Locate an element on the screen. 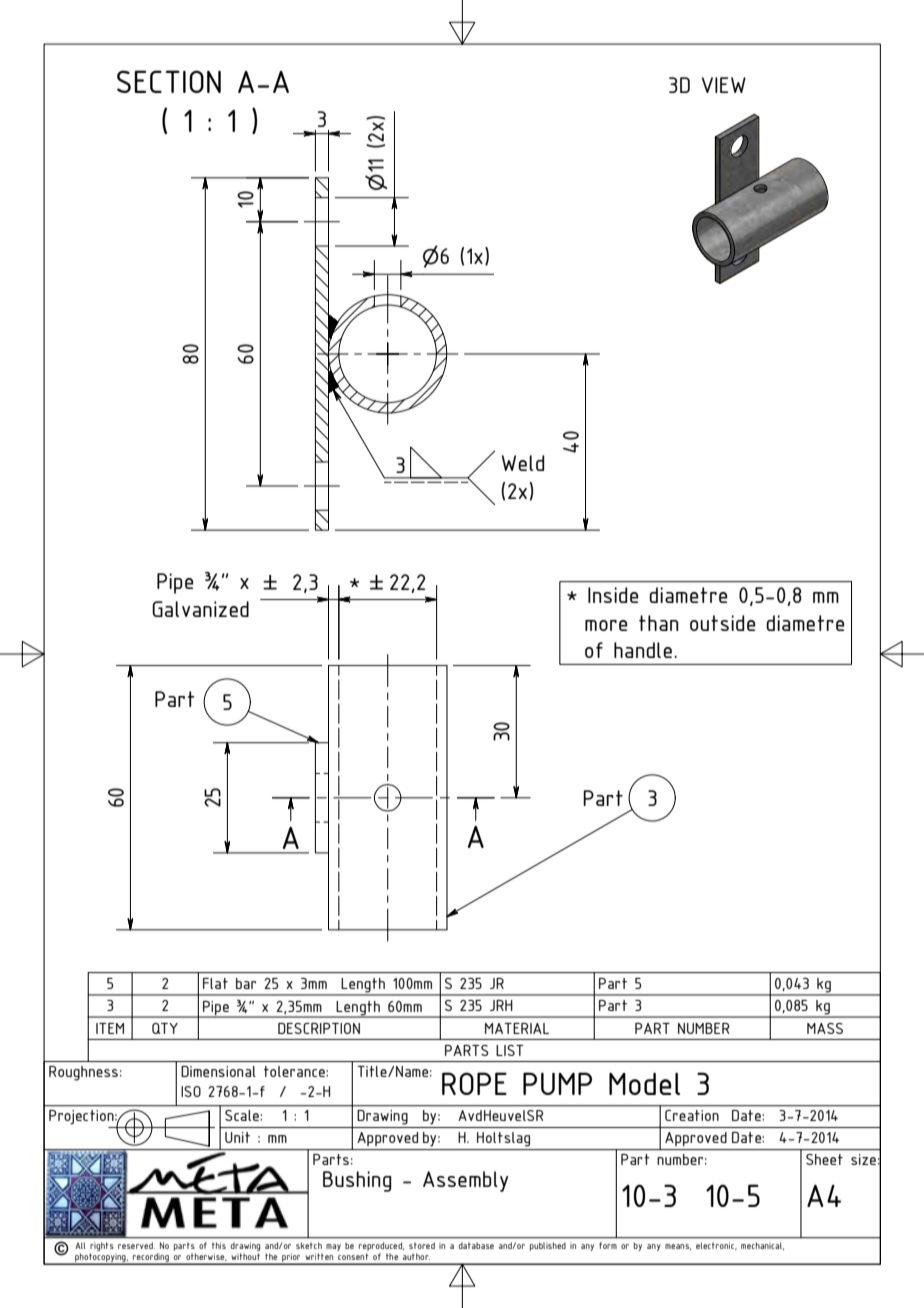 The height and width of the screenshot is (1308, 924). VIEW is located at coordinates (724, 85).
